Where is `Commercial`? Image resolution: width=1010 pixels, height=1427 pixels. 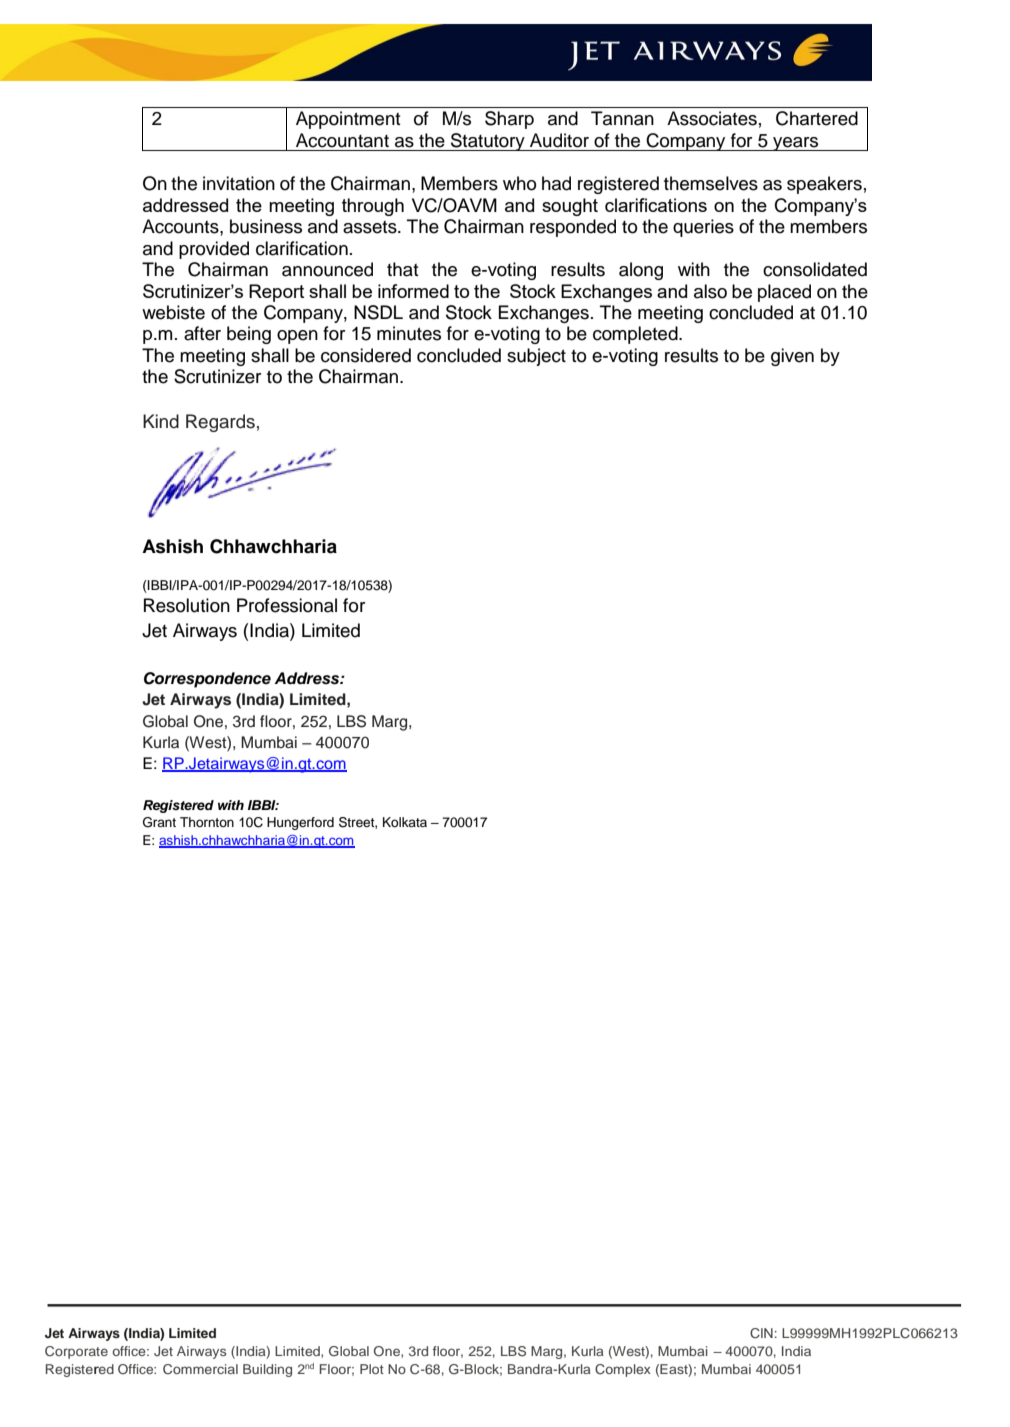 Commercial is located at coordinates (200, 1369).
